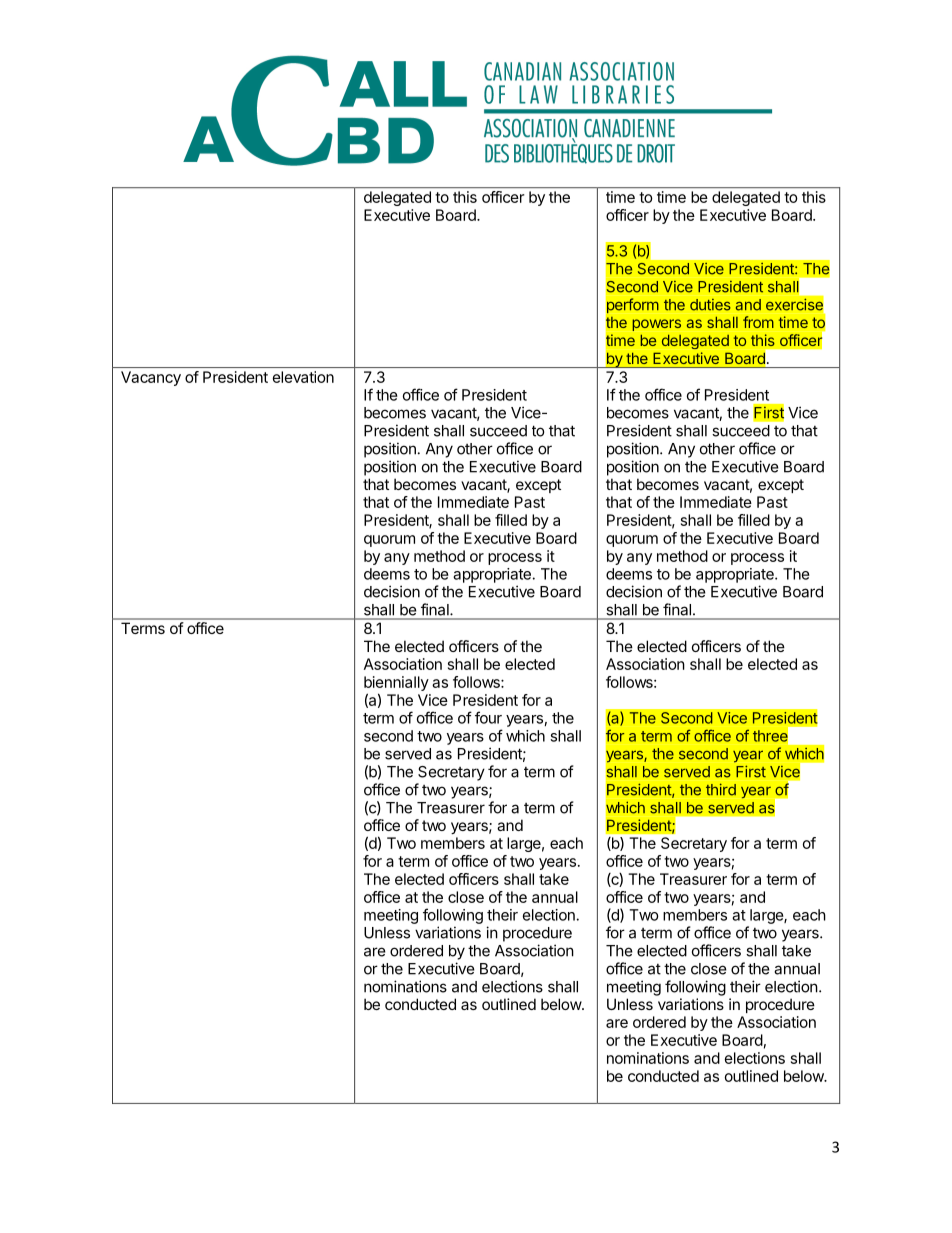 The width and height of the screenshot is (952, 1233). Describe the element at coordinates (710, 305) in the screenshot. I see `duties` at that location.
